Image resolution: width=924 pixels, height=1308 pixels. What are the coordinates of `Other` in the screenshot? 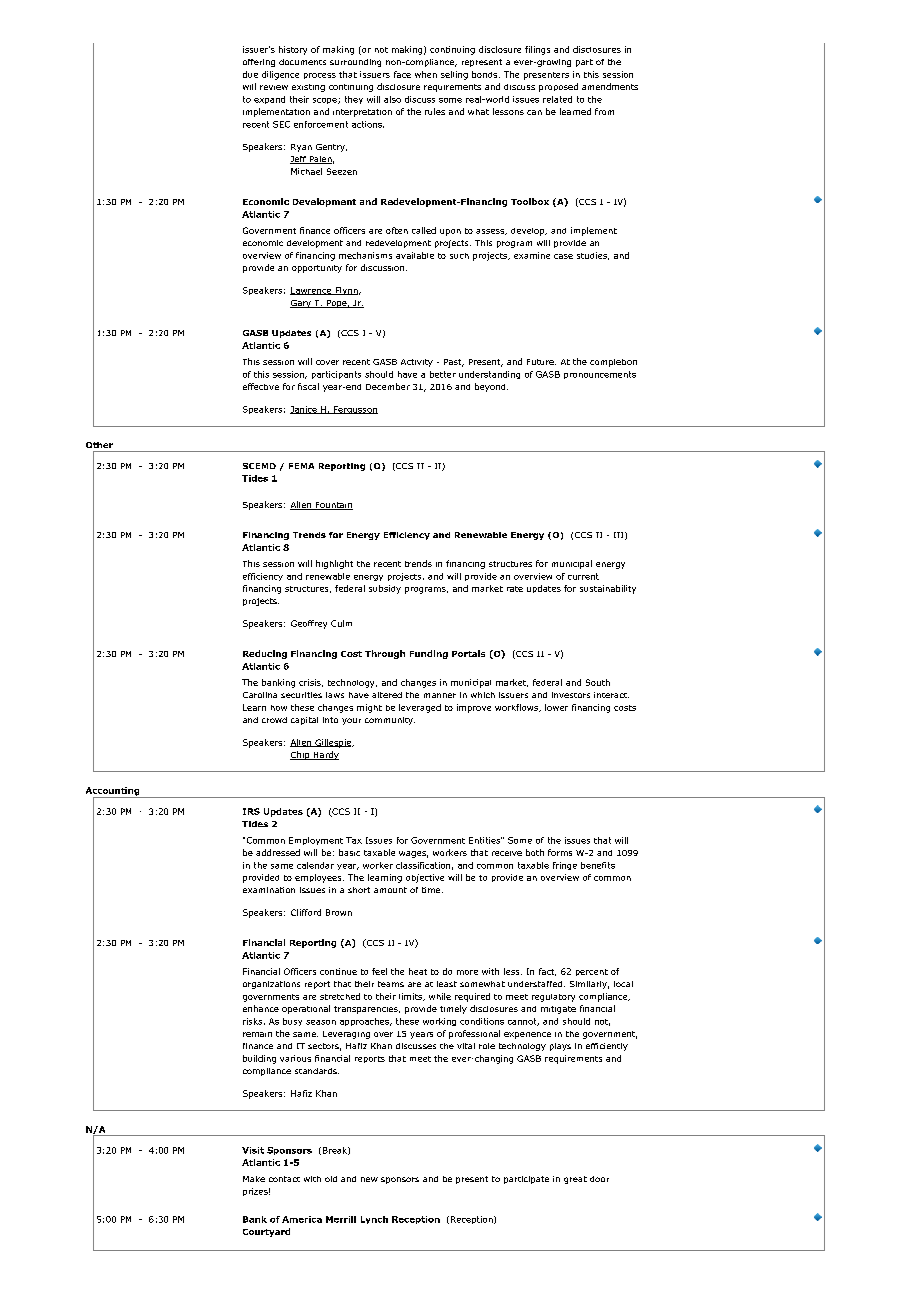 It's located at (99, 445).
